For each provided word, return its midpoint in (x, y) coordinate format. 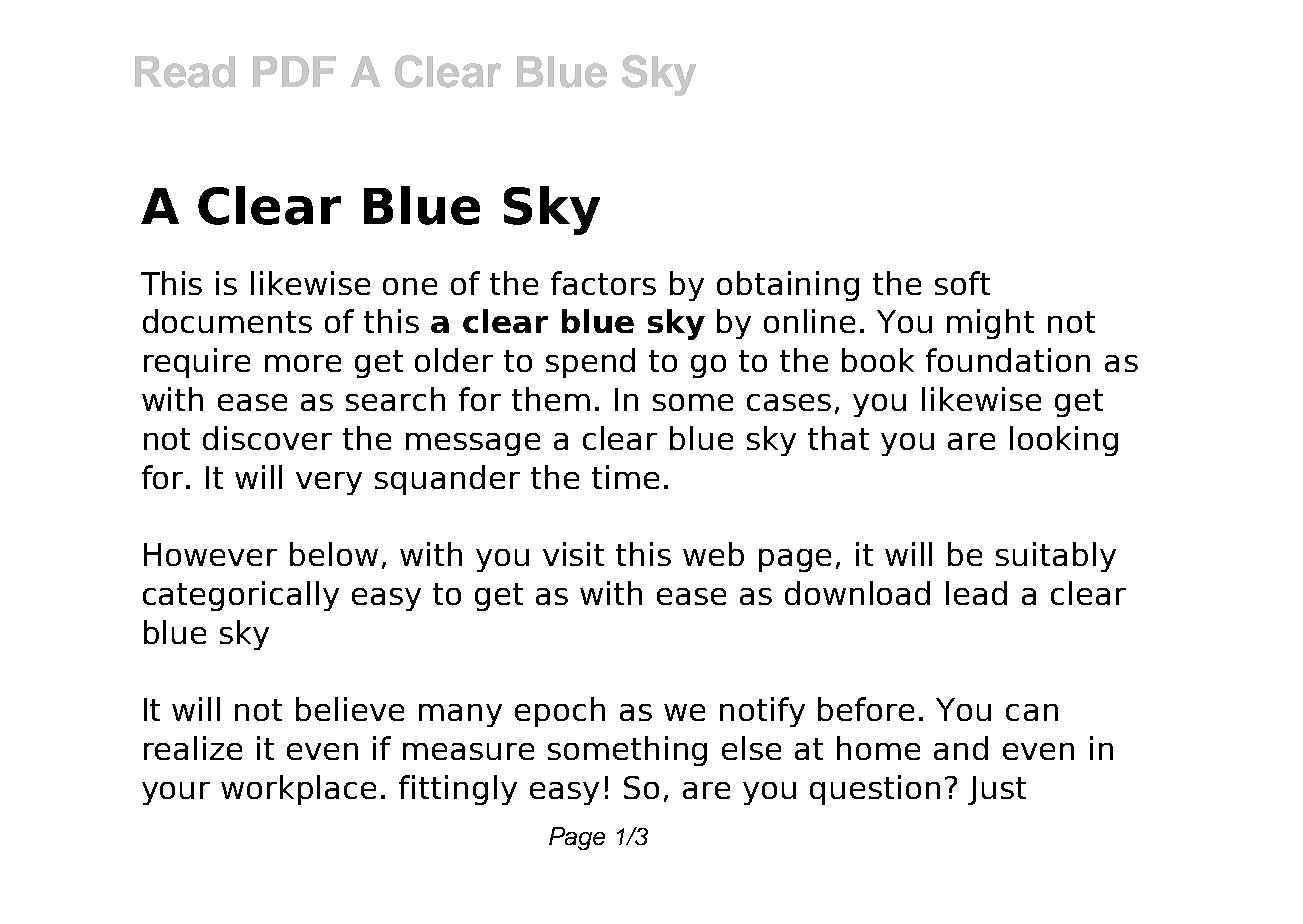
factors (603, 283)
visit (573, 554)
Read (185, 72)
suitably (1056, 557)
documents (227, 321)
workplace (298, 790)
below (334, 554)
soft (962, 283)
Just (997, 790)
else (751, 748)
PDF (294, 71)
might (990, 324)
